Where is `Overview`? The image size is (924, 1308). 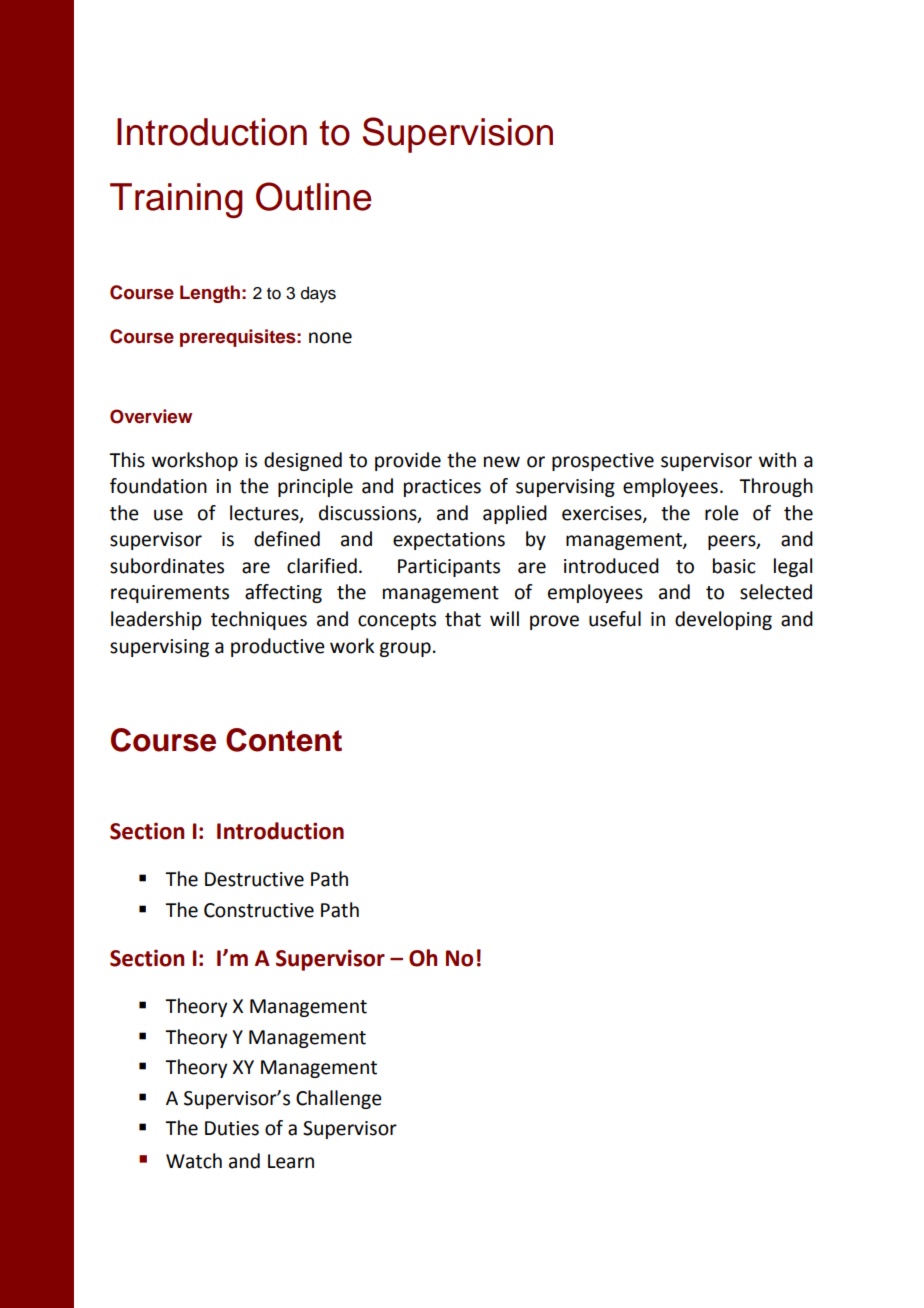
Overview is located at coordinates (151, 416).
